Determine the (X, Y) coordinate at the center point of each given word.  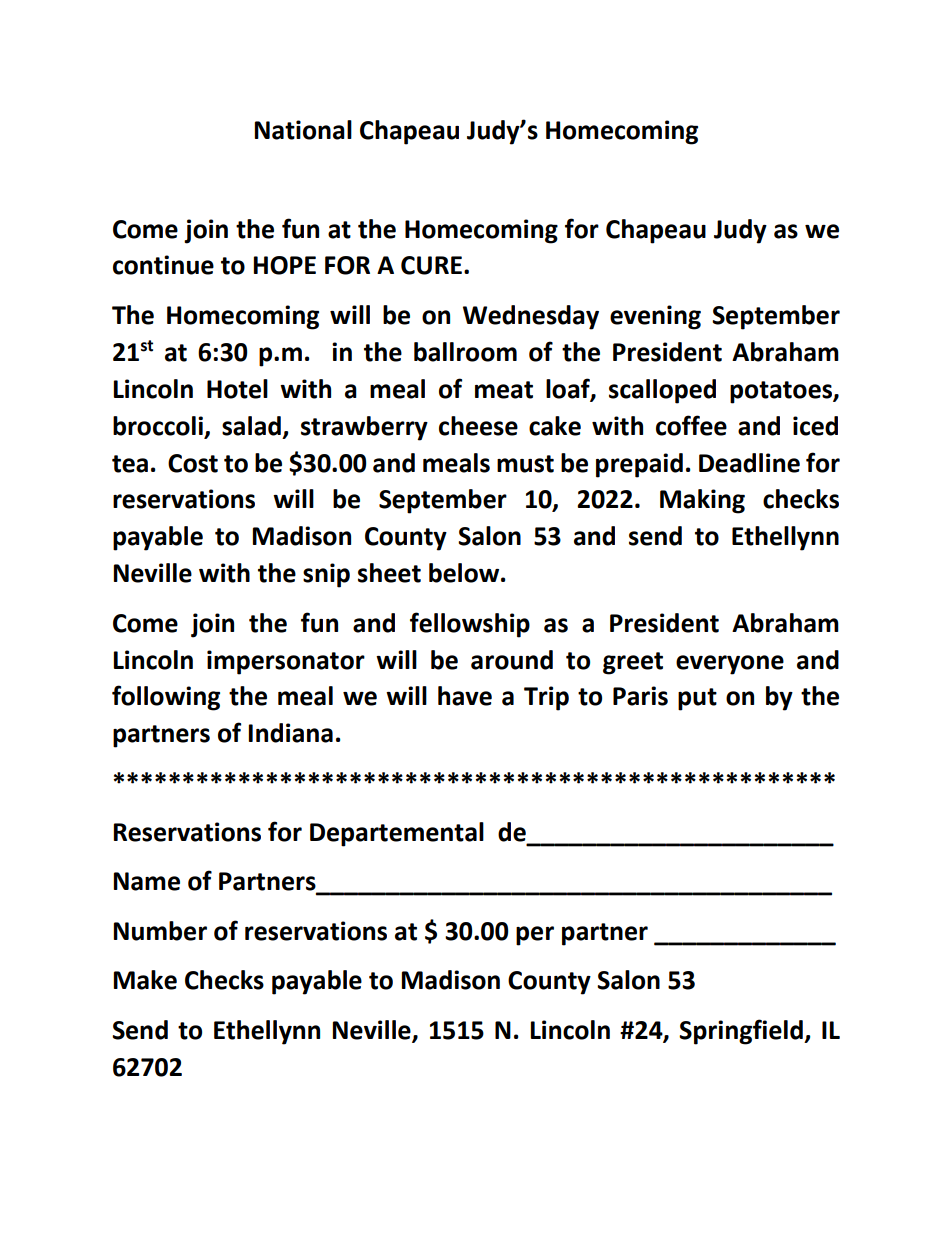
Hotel (237, 389)
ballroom (465, 352)
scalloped (662, 391)
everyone (730, 665)
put (697, 699)
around (512, 660)
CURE (431, 265)
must (525, 464)
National (303, 130)
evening (655, 317)
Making (702, 501)
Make (145, 980)
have (465, 696)
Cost (193, 463)
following (166, 698)
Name (146, 881)
